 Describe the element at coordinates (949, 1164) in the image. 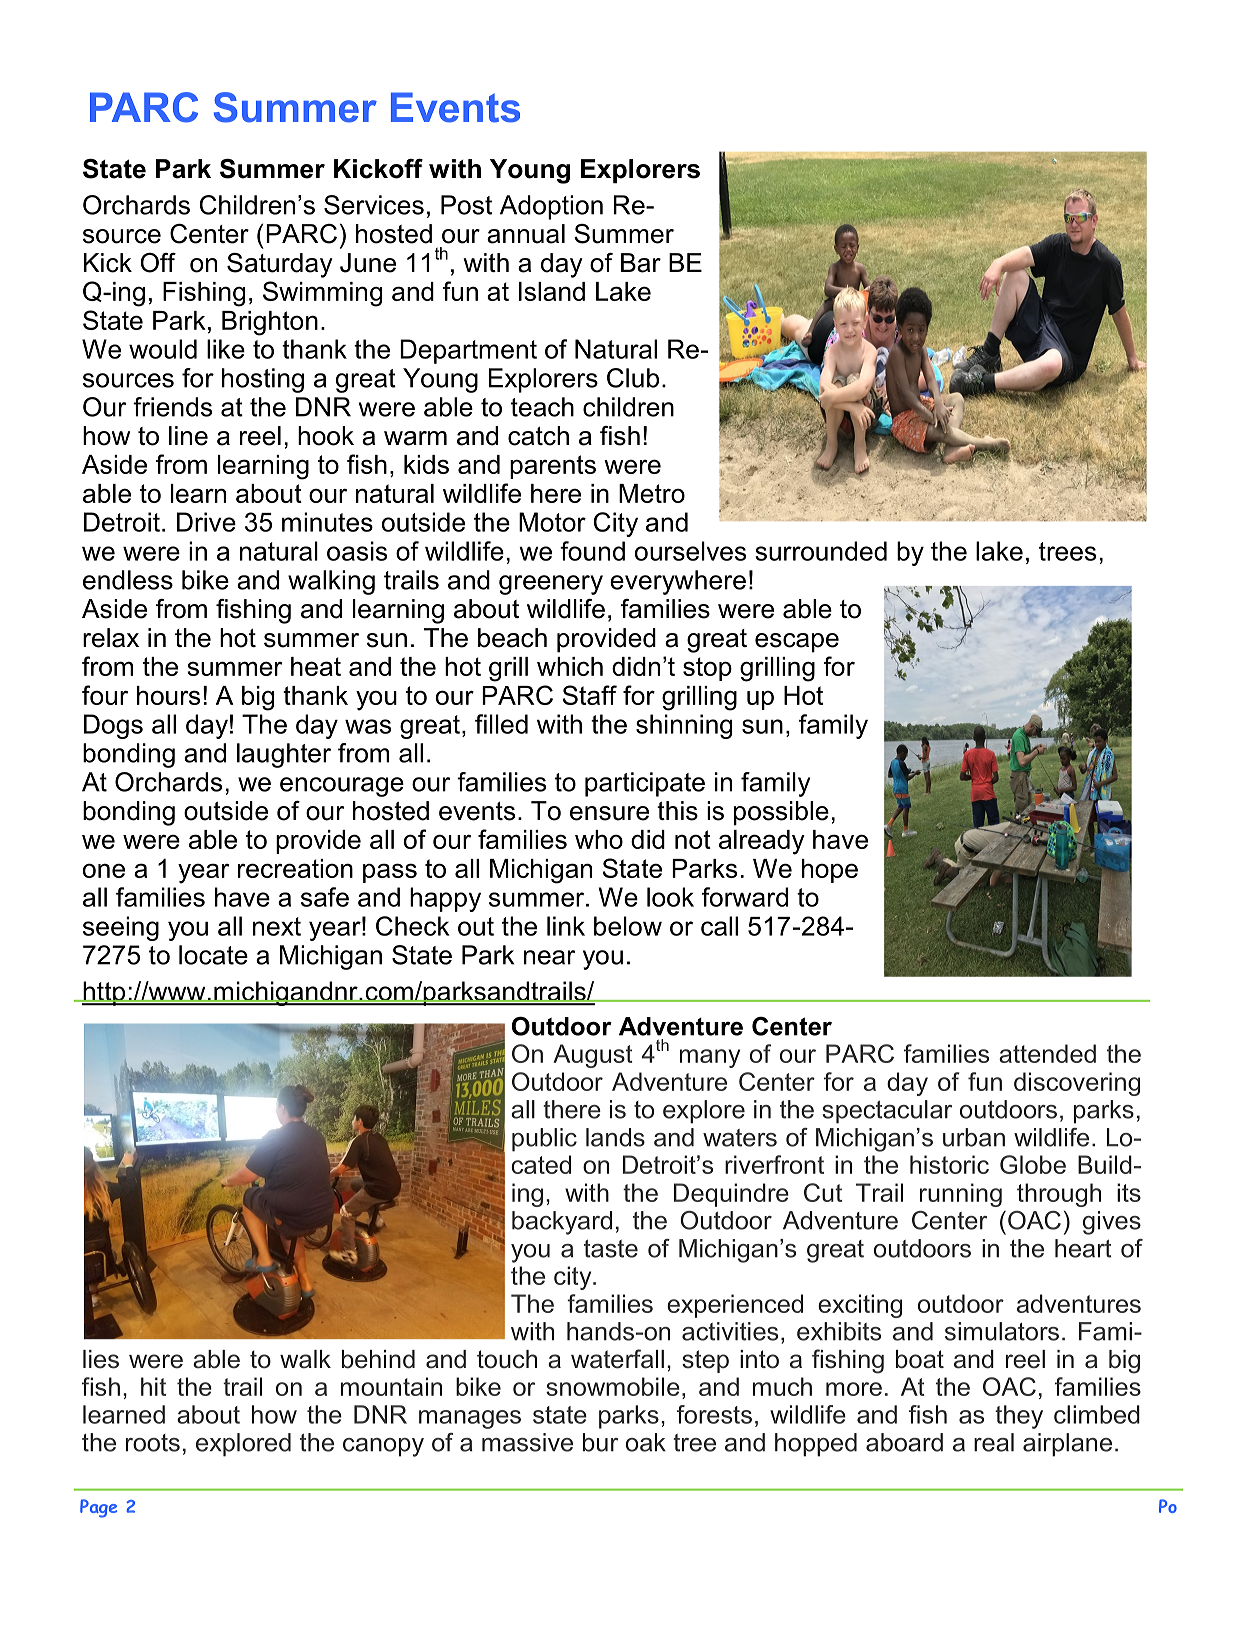

I see `historic` at that location.
